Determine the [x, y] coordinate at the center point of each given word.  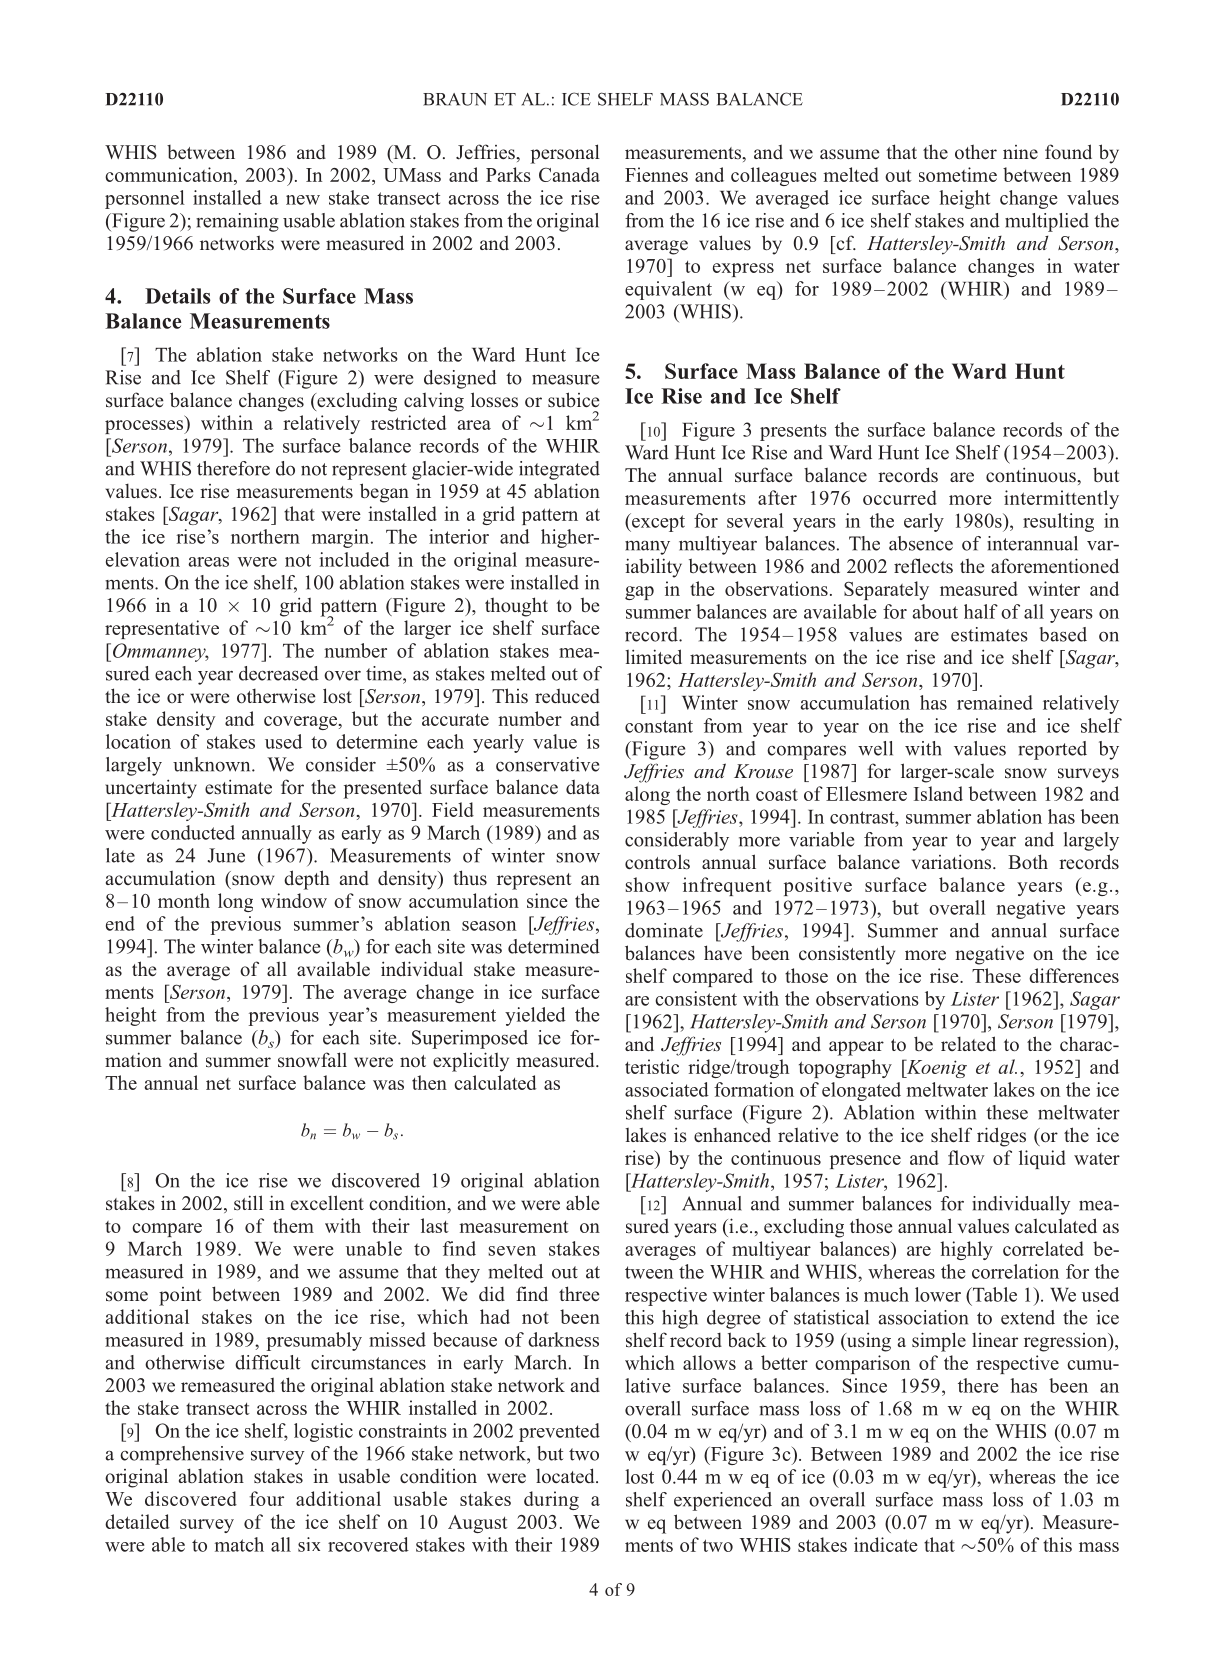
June [226, 855]
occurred [900, 497]
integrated [559, 470]
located [566, 1476]
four [266, 1498]
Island [938, 793]
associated [667, 1089]
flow [966, 1157]
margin [342, 538]
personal [565, 154]
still [248, 1203]
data [583, 787]
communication [170, 174]
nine [1020, 152]
